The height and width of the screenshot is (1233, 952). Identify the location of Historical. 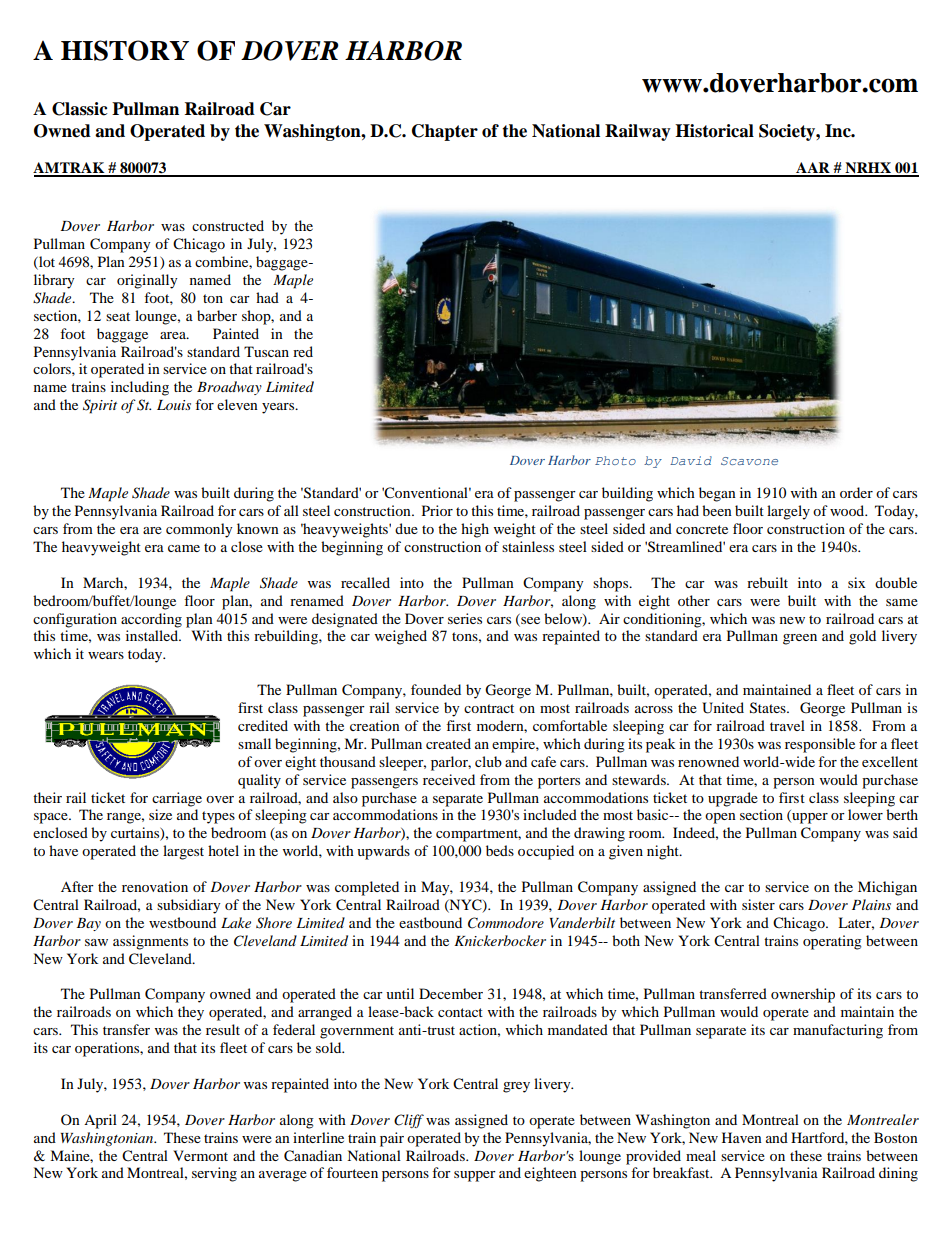
(714, 131).
